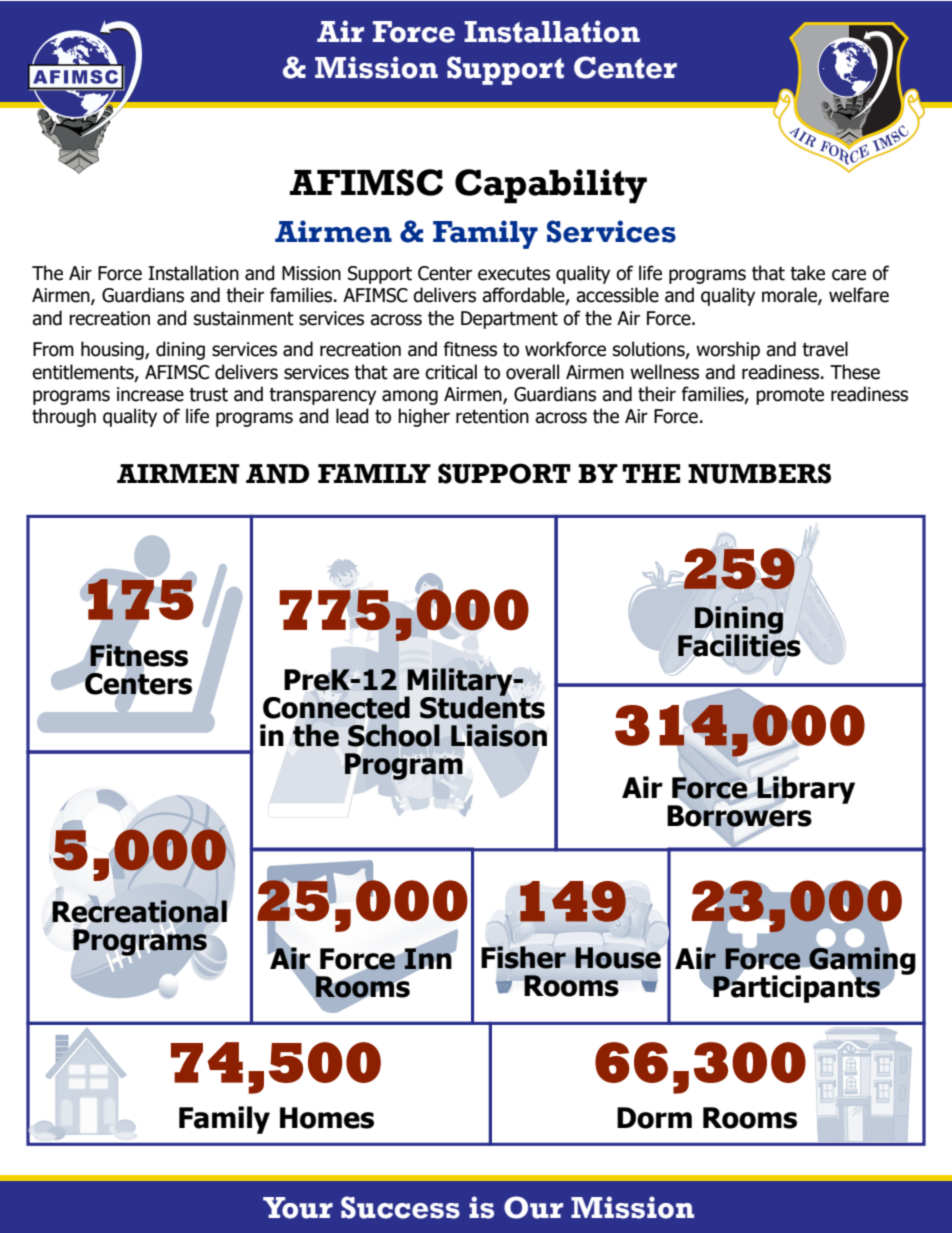 The width and height of the screenshot is (952, 1233). What do you see at coordinates (244, 318) in the screenshot?
I see `sustainment` at bounding box center [244, 318].
